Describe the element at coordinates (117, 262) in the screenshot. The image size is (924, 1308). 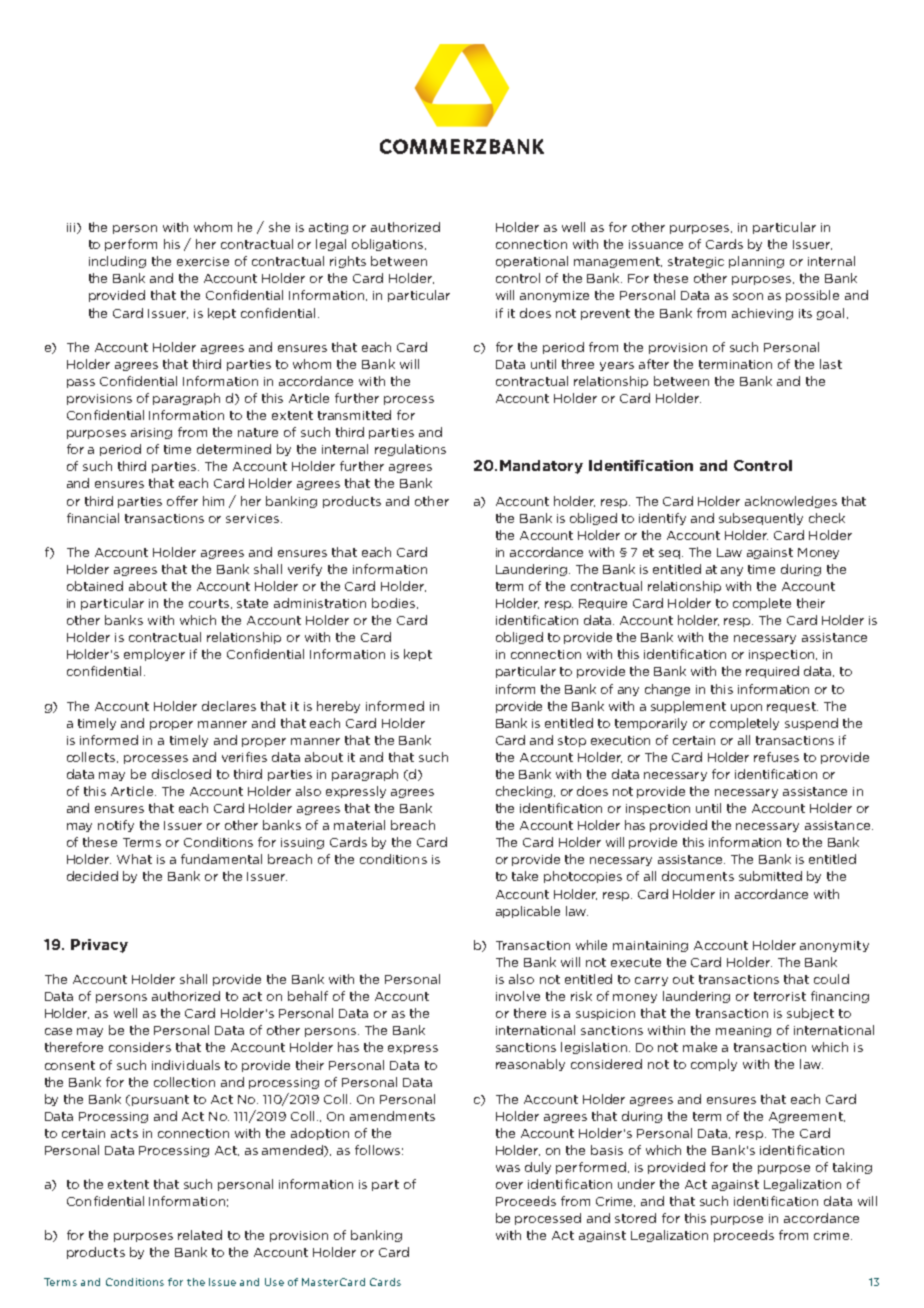
I see `including` at that location.
